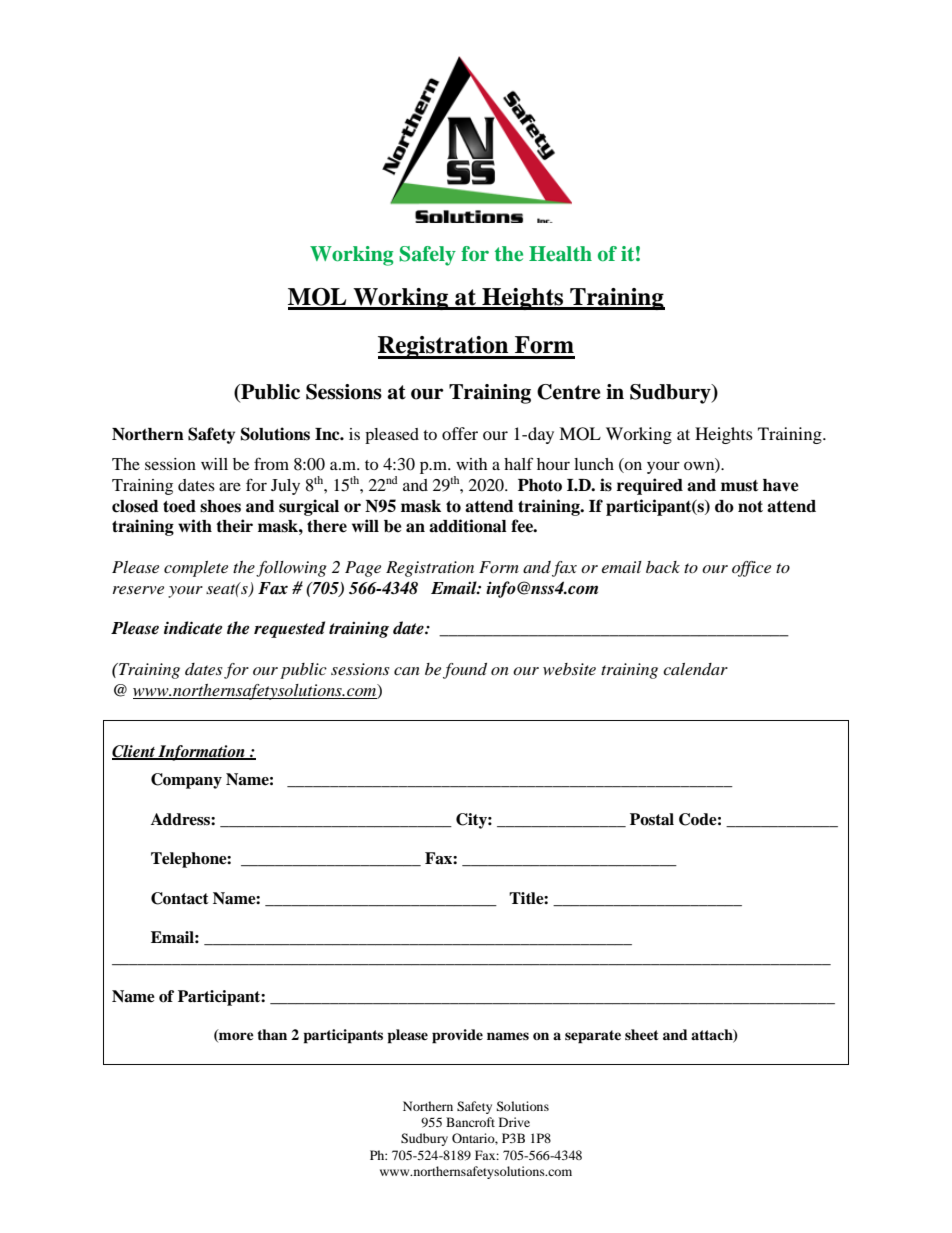 The width and height of the screenshot is (952, 1233). I want to click on website, so click(569, 669).
